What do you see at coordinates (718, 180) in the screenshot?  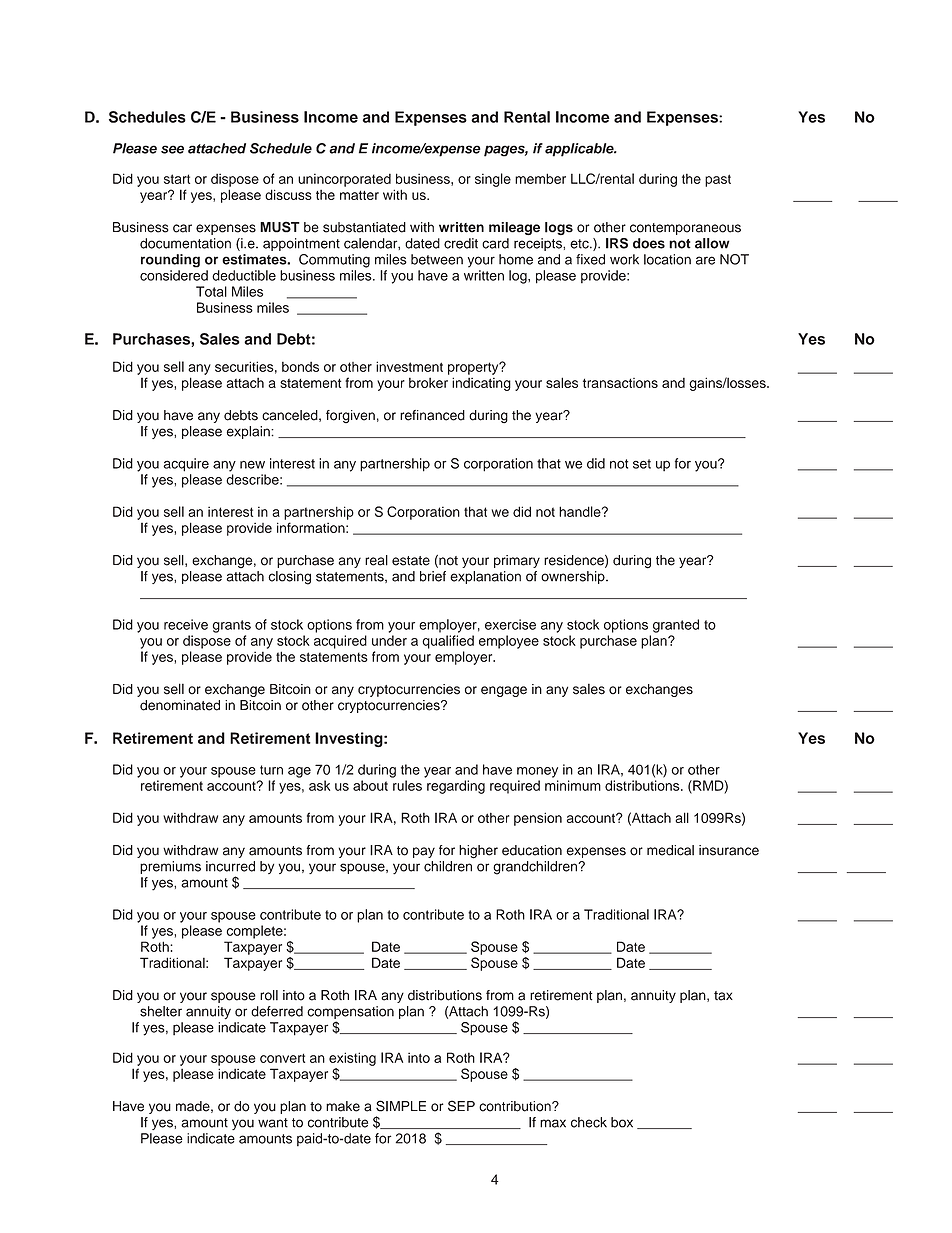 I see `past` at bounding box center [718, 180].
